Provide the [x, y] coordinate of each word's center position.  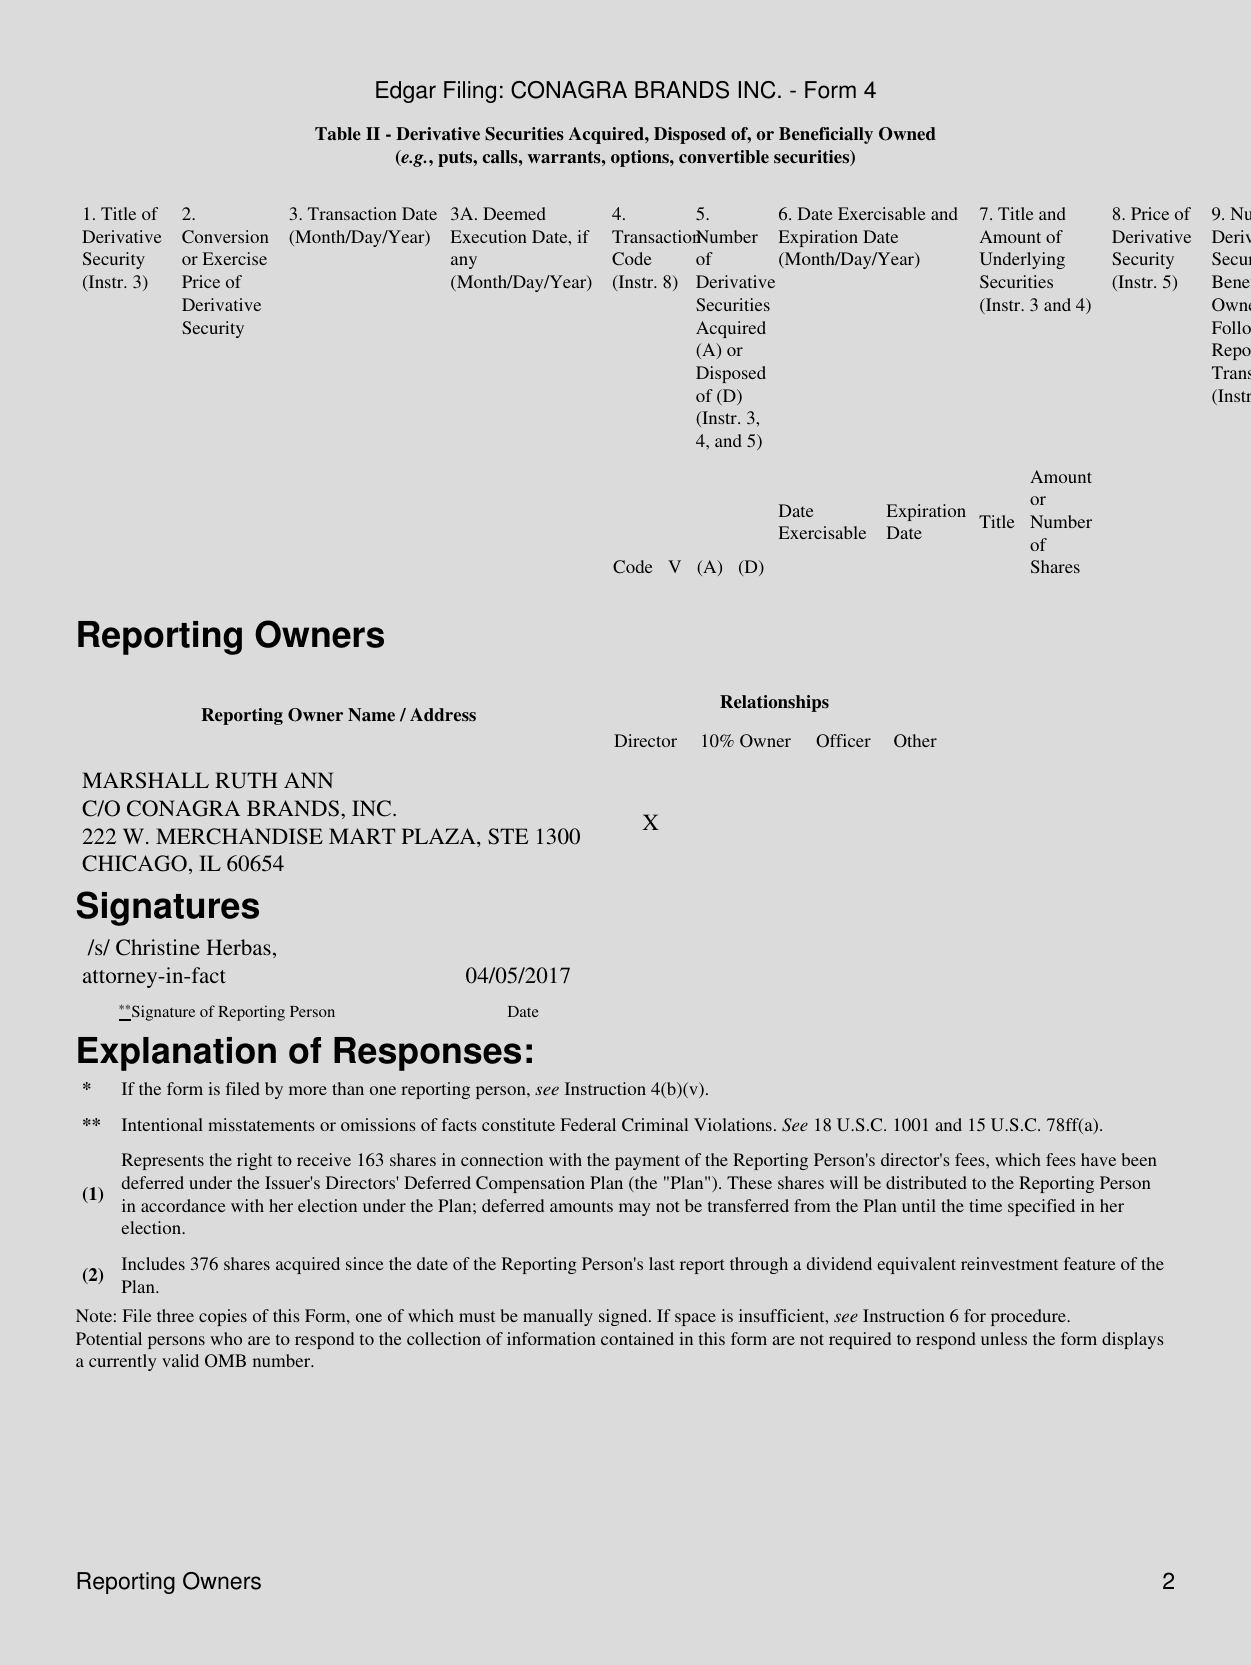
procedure [1029, 1317]
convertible [724, 157]
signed [624, 1317]
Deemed [514, 213]
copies [223, 1317]
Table [338, 133]
